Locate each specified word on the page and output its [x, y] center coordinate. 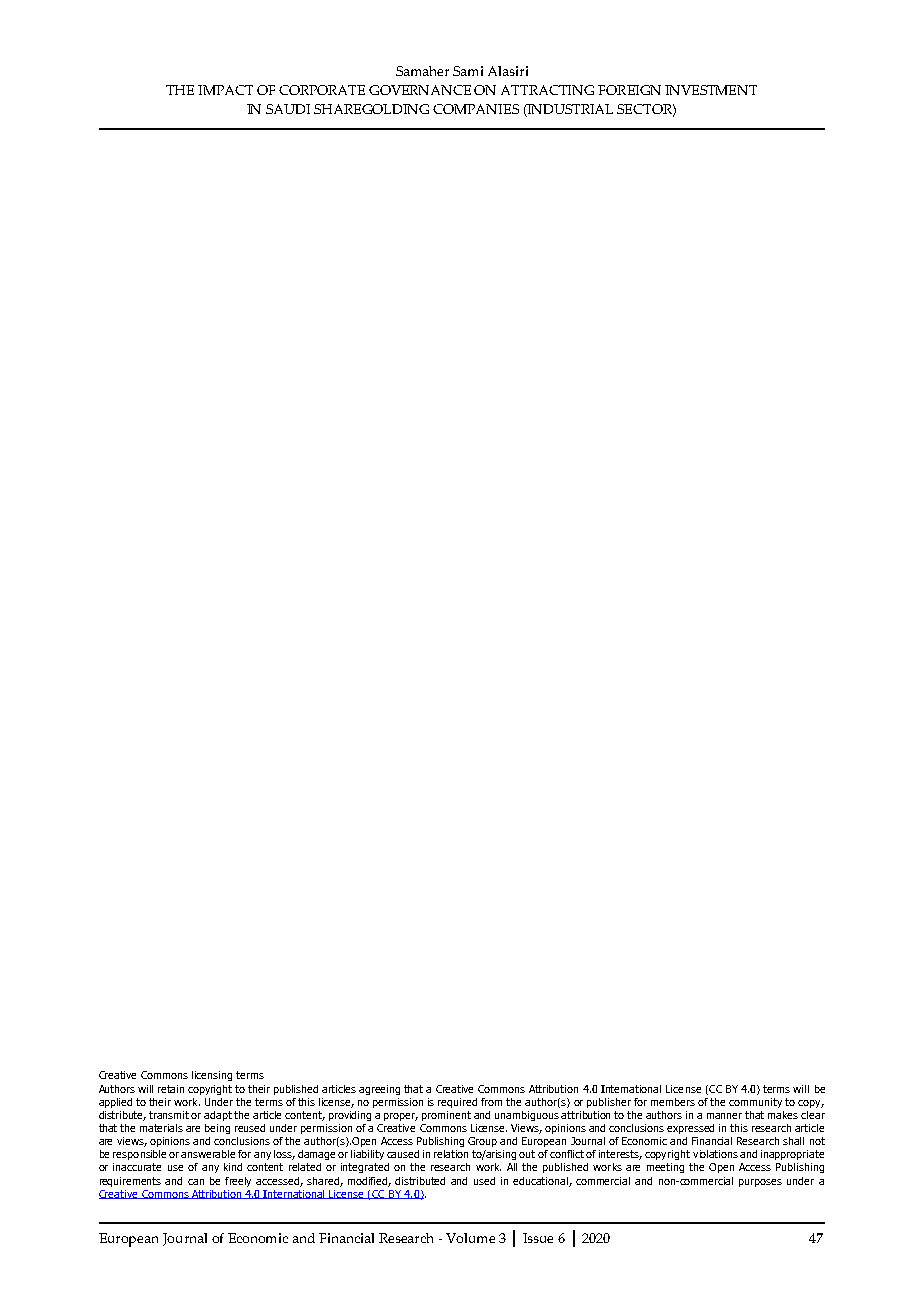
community [755, 1103]
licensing [212, 1076]
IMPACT [225, 90]
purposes [760, 1183]
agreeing [379, 1090]
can [196, 1182]
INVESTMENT [711, 90]
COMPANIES [476, 109]
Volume [470, 1238]
